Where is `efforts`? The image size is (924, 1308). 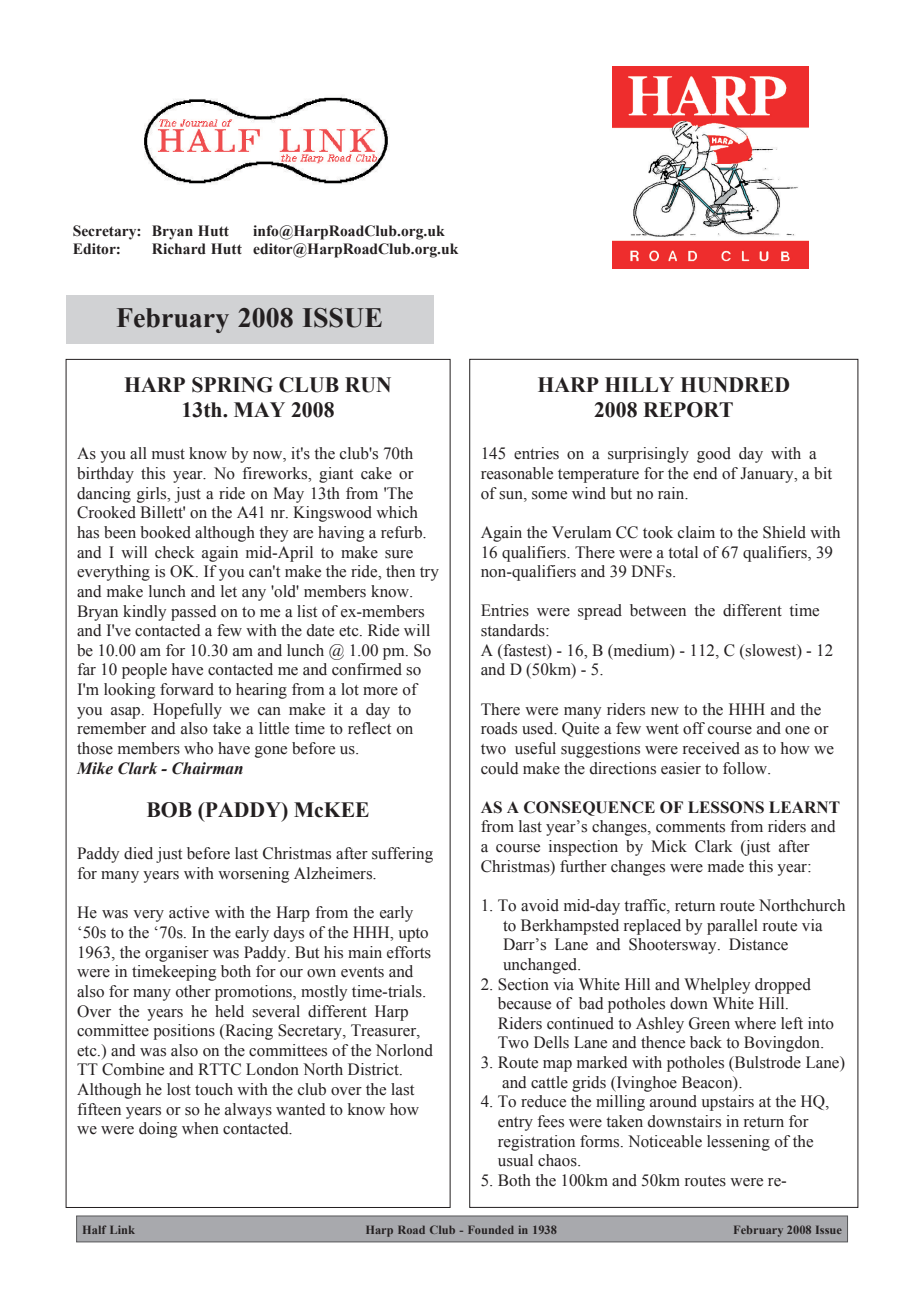 efforts is located at coordinates (409, 952).
